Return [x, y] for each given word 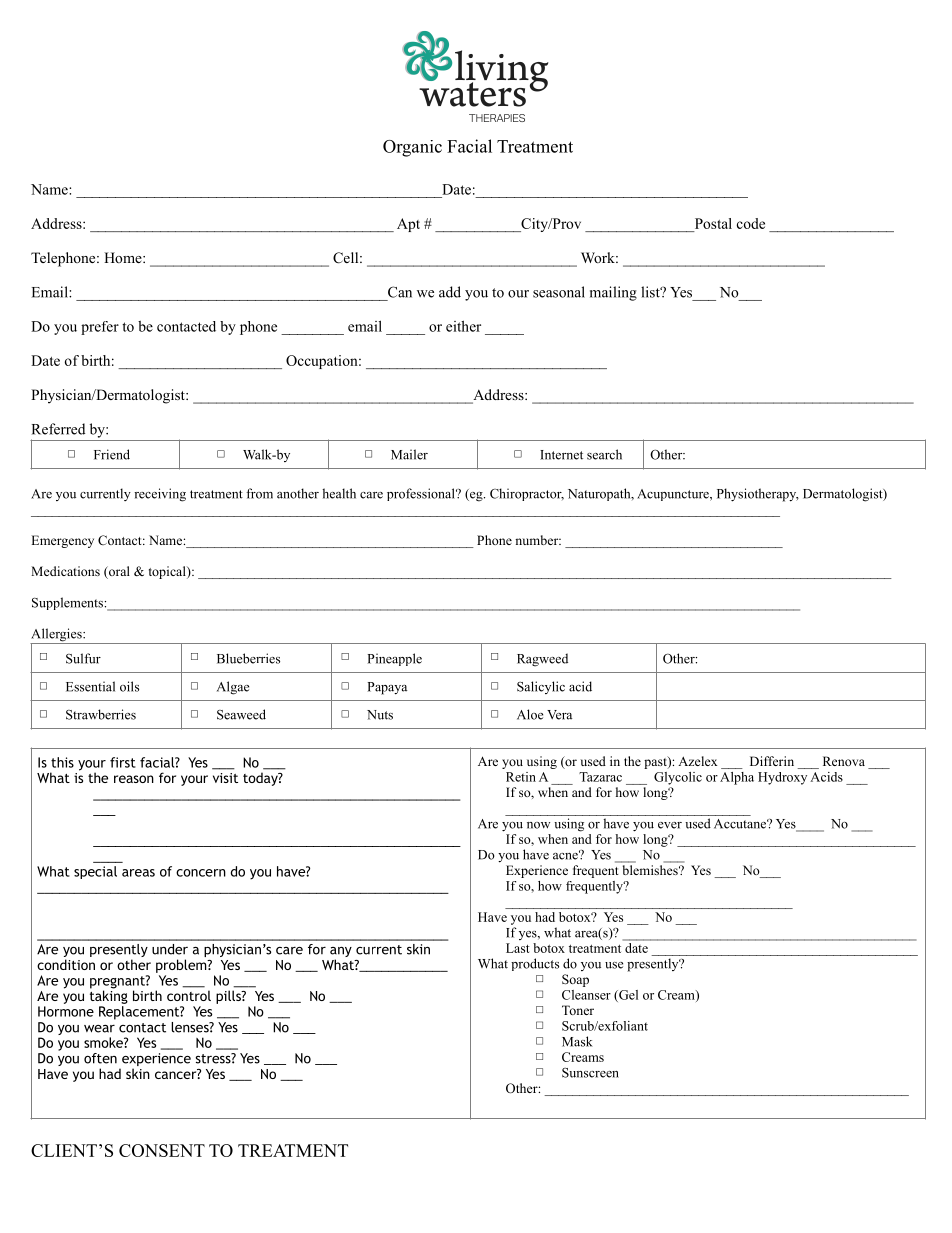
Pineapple [394, 659]
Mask [577, 1041]
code [751, 223]
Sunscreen [590, 1073]
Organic [412, 148]
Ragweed [542, 660]
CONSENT [162, 1150]
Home [124, 257]
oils [129, 686]
